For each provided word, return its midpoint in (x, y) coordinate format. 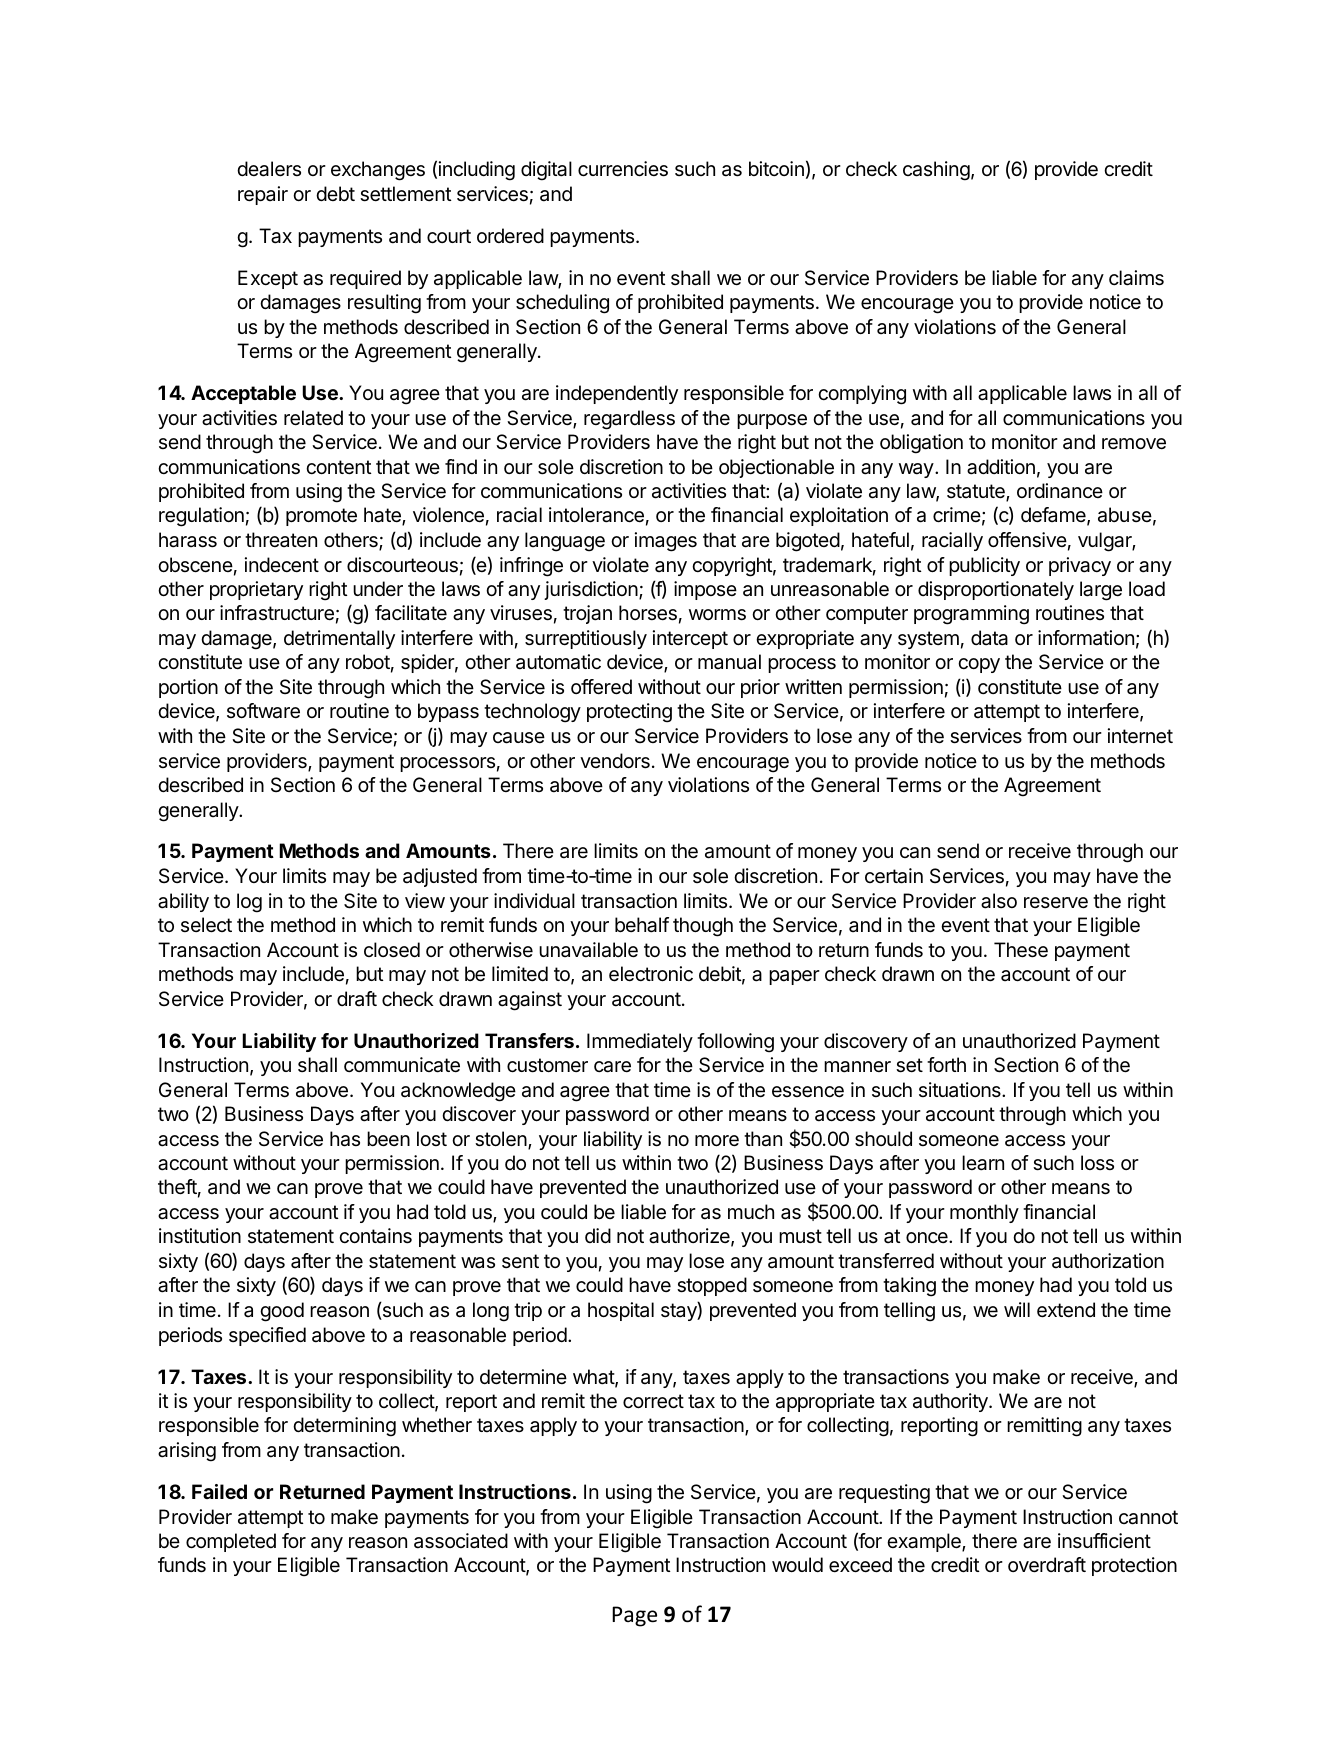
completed (231, 1542)
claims (1136, 278)
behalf (642, 925)
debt (335, 193)
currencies (623, 169)
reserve (1056, 903)
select (206, 925)
